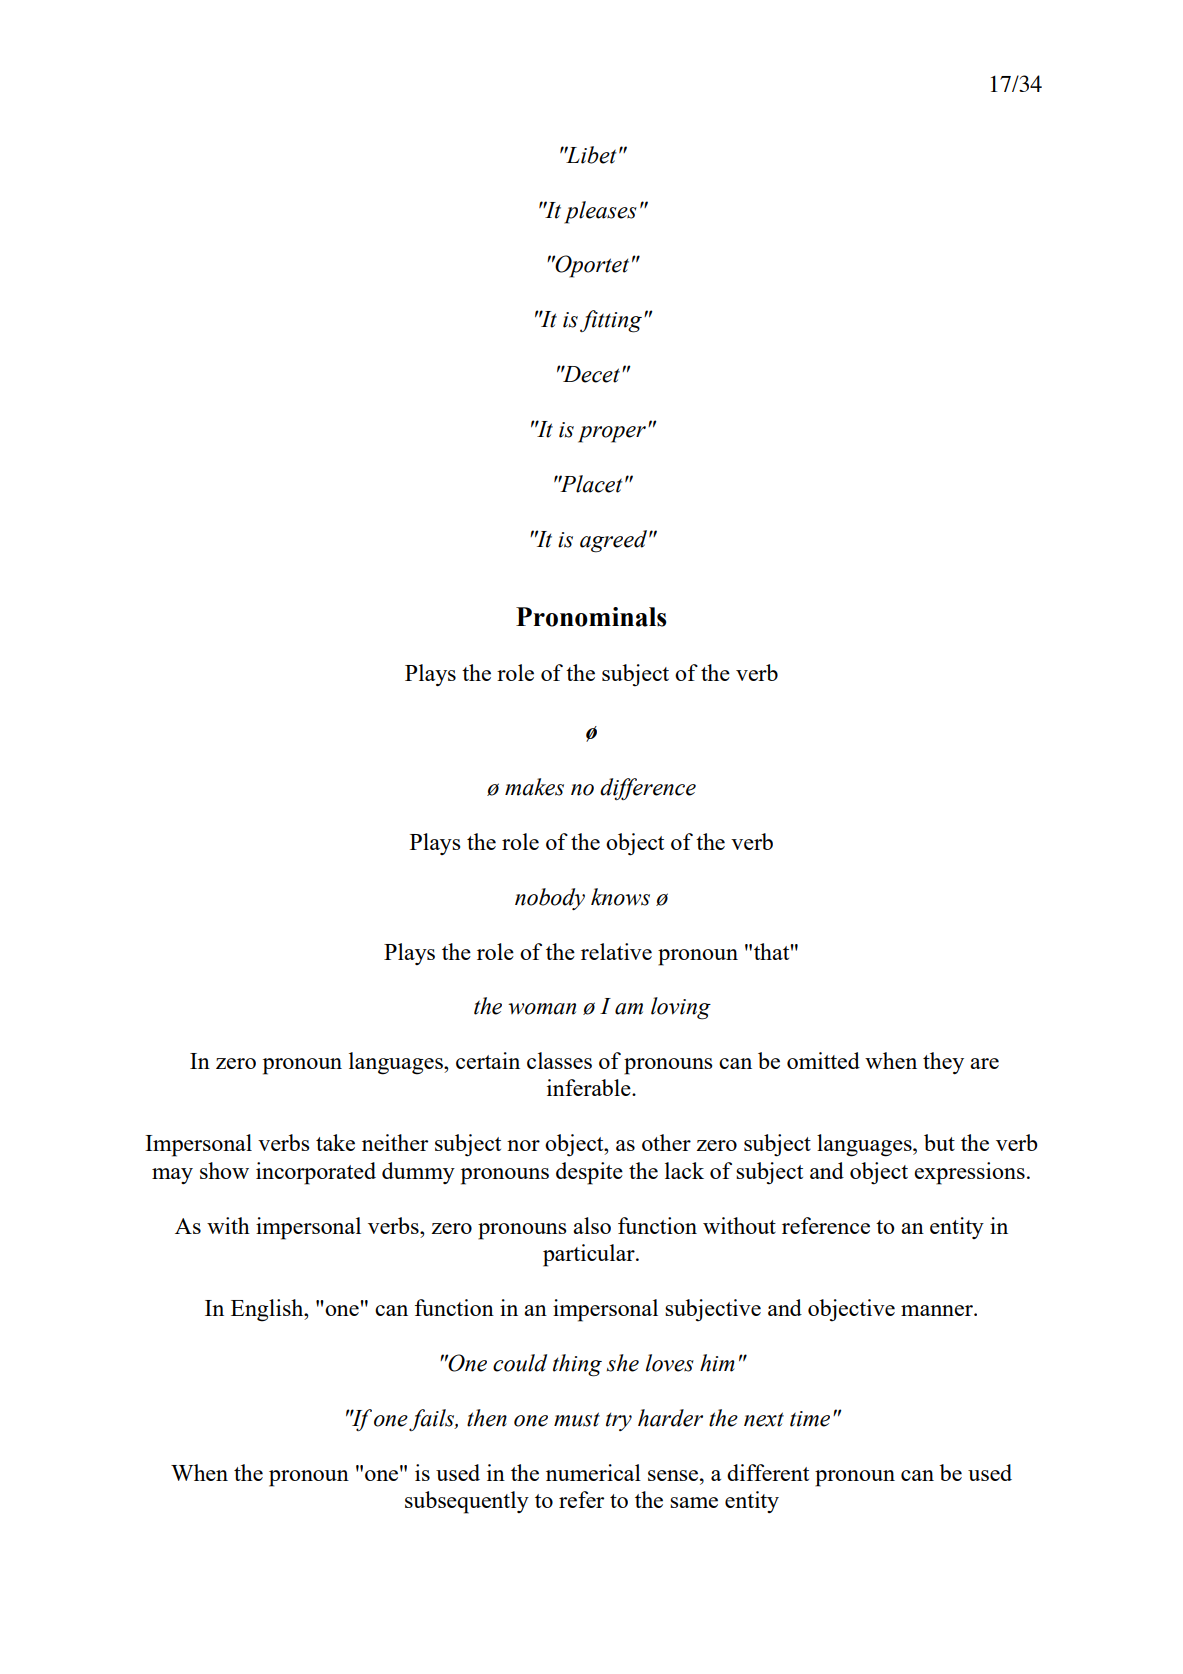 This document has height=1674, width=1183. I want to click on fitting, so click(611, 321).
